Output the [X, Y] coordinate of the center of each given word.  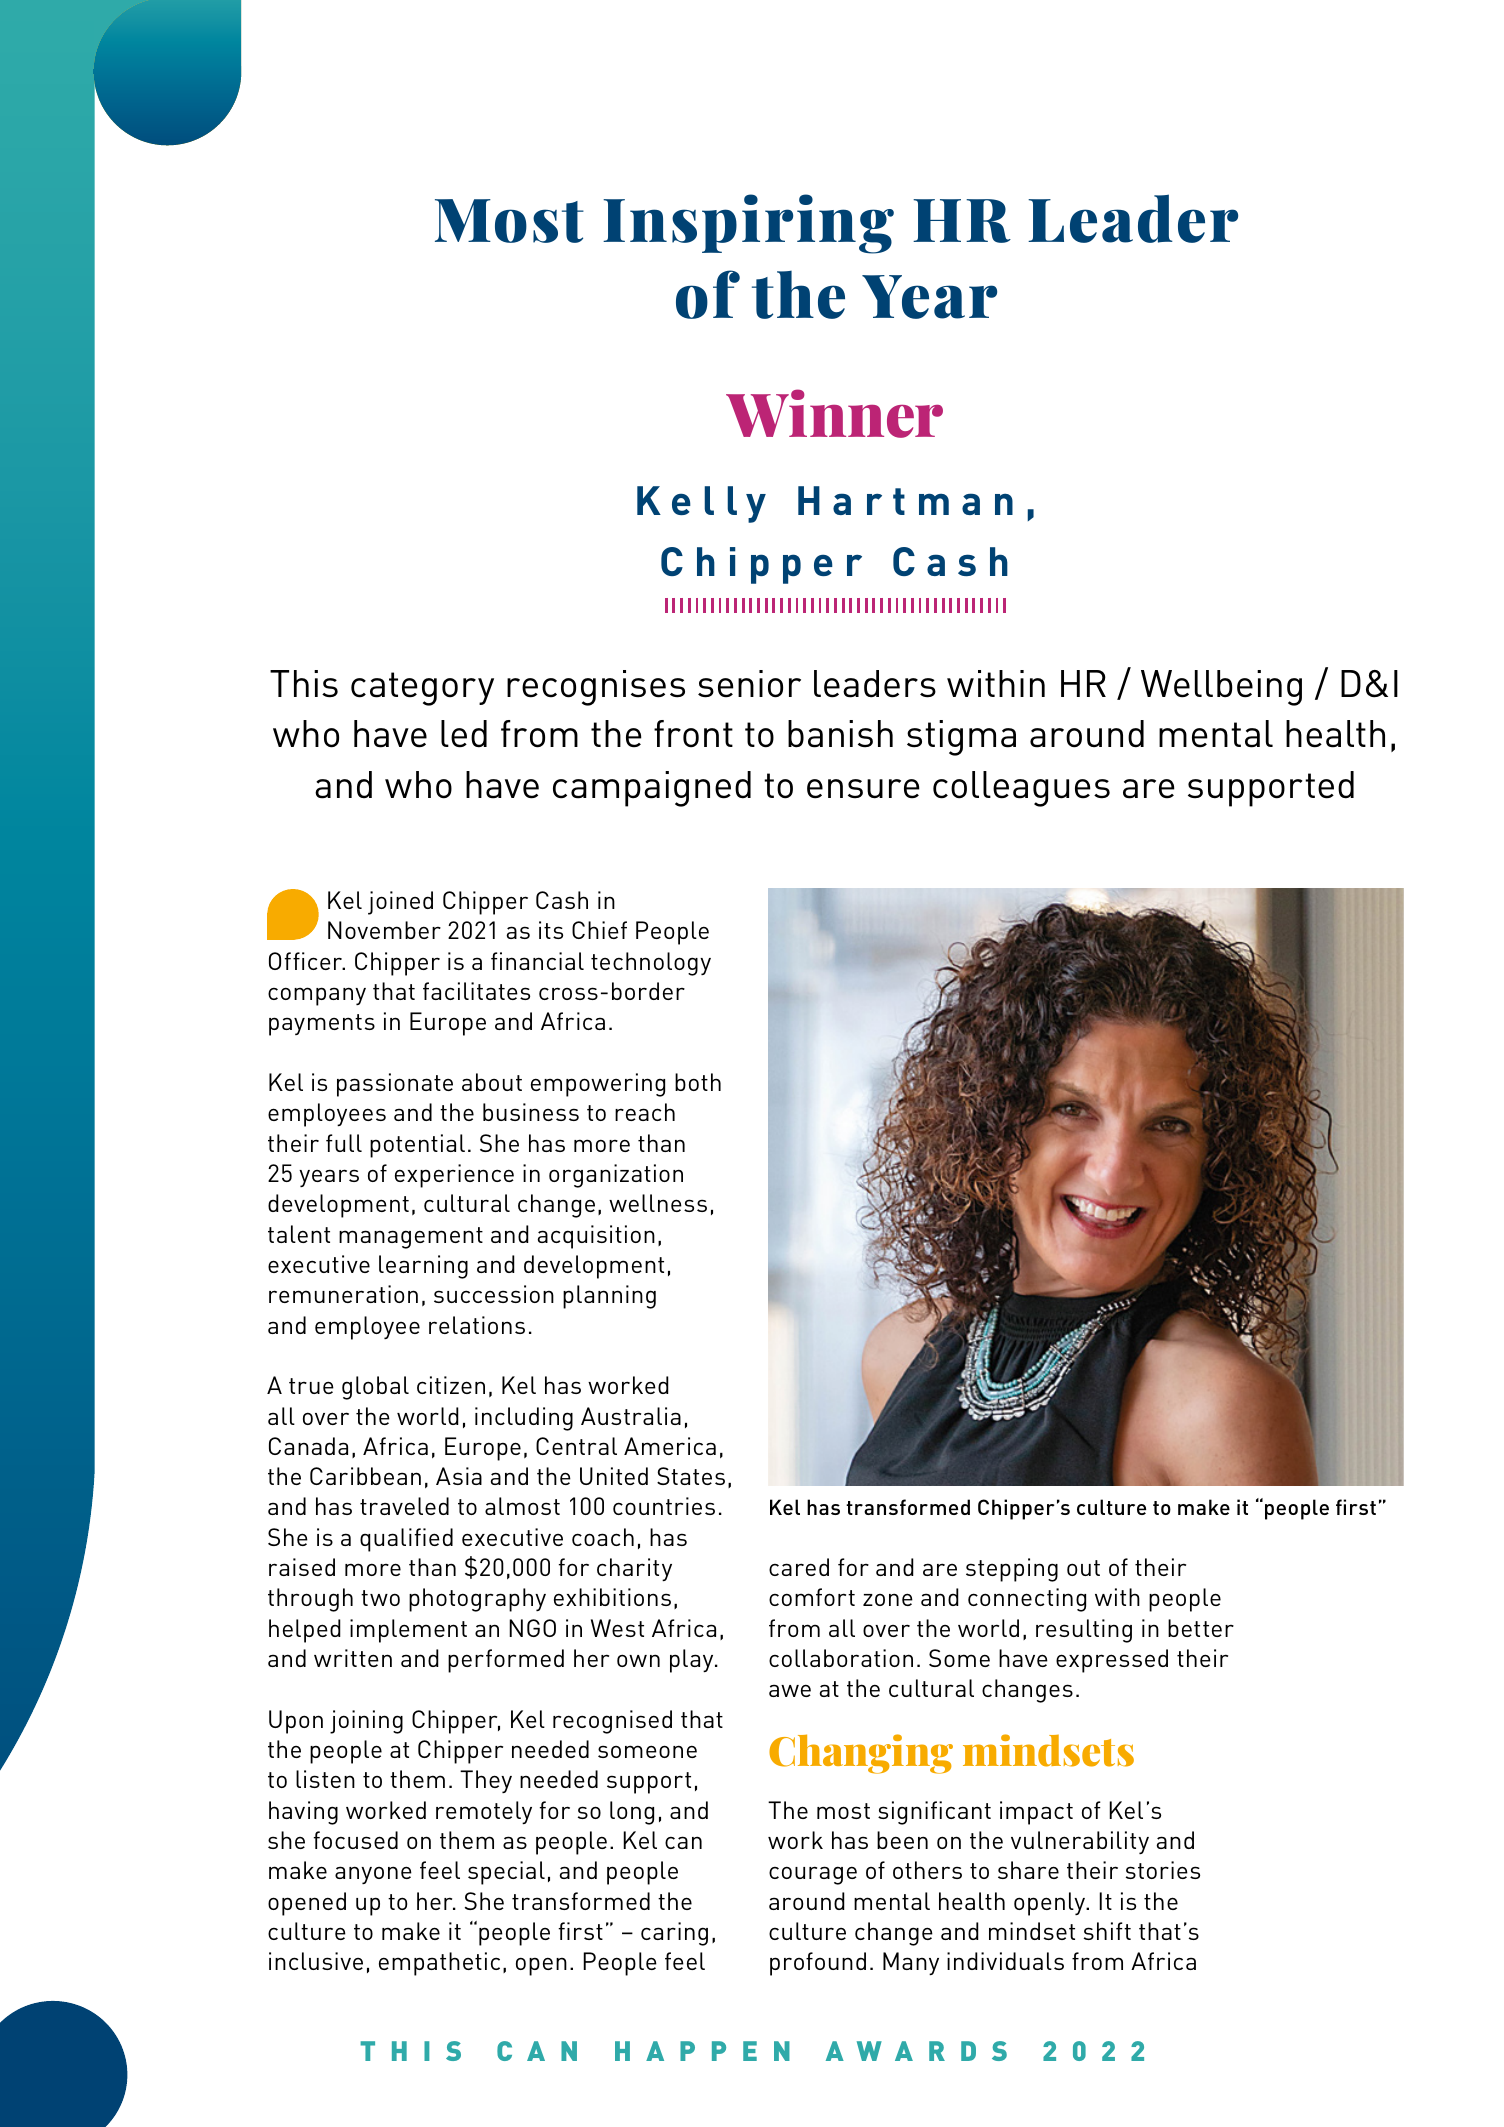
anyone [373, 1875]
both [698, 1082]
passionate [395, 1085]
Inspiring [748, 224]
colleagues [1021, 789]
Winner [834, 413]
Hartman [905, 500]
